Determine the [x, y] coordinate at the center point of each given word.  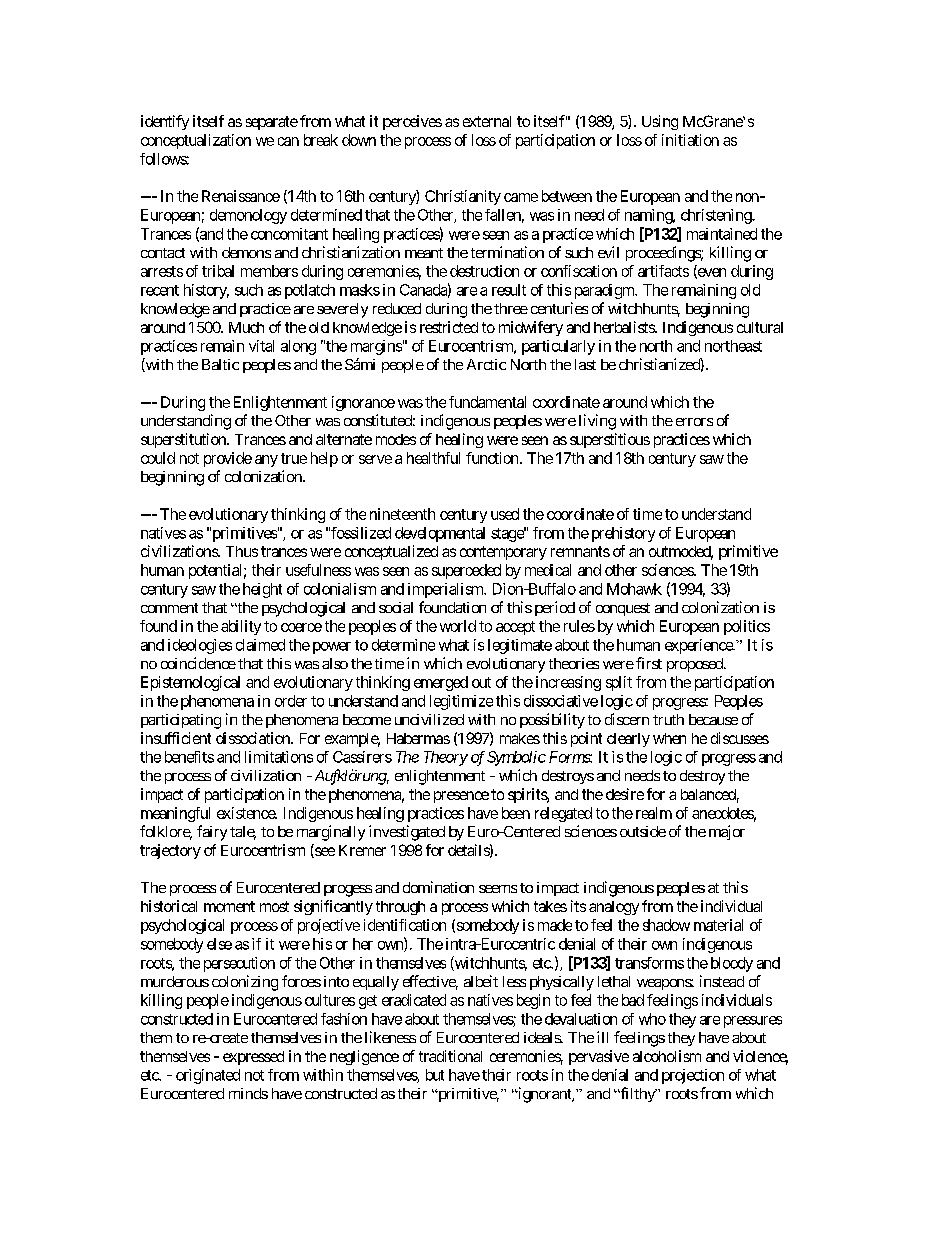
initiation [690, 140]
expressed [253, 1058]
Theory [446, 758]
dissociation [254, 738]
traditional [450, 1056]
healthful [433, 458]
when [669, 738]
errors [694, 422]
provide [228, 459]
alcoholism [667, 1056]
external [487, 121]
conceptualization [196, 141]
